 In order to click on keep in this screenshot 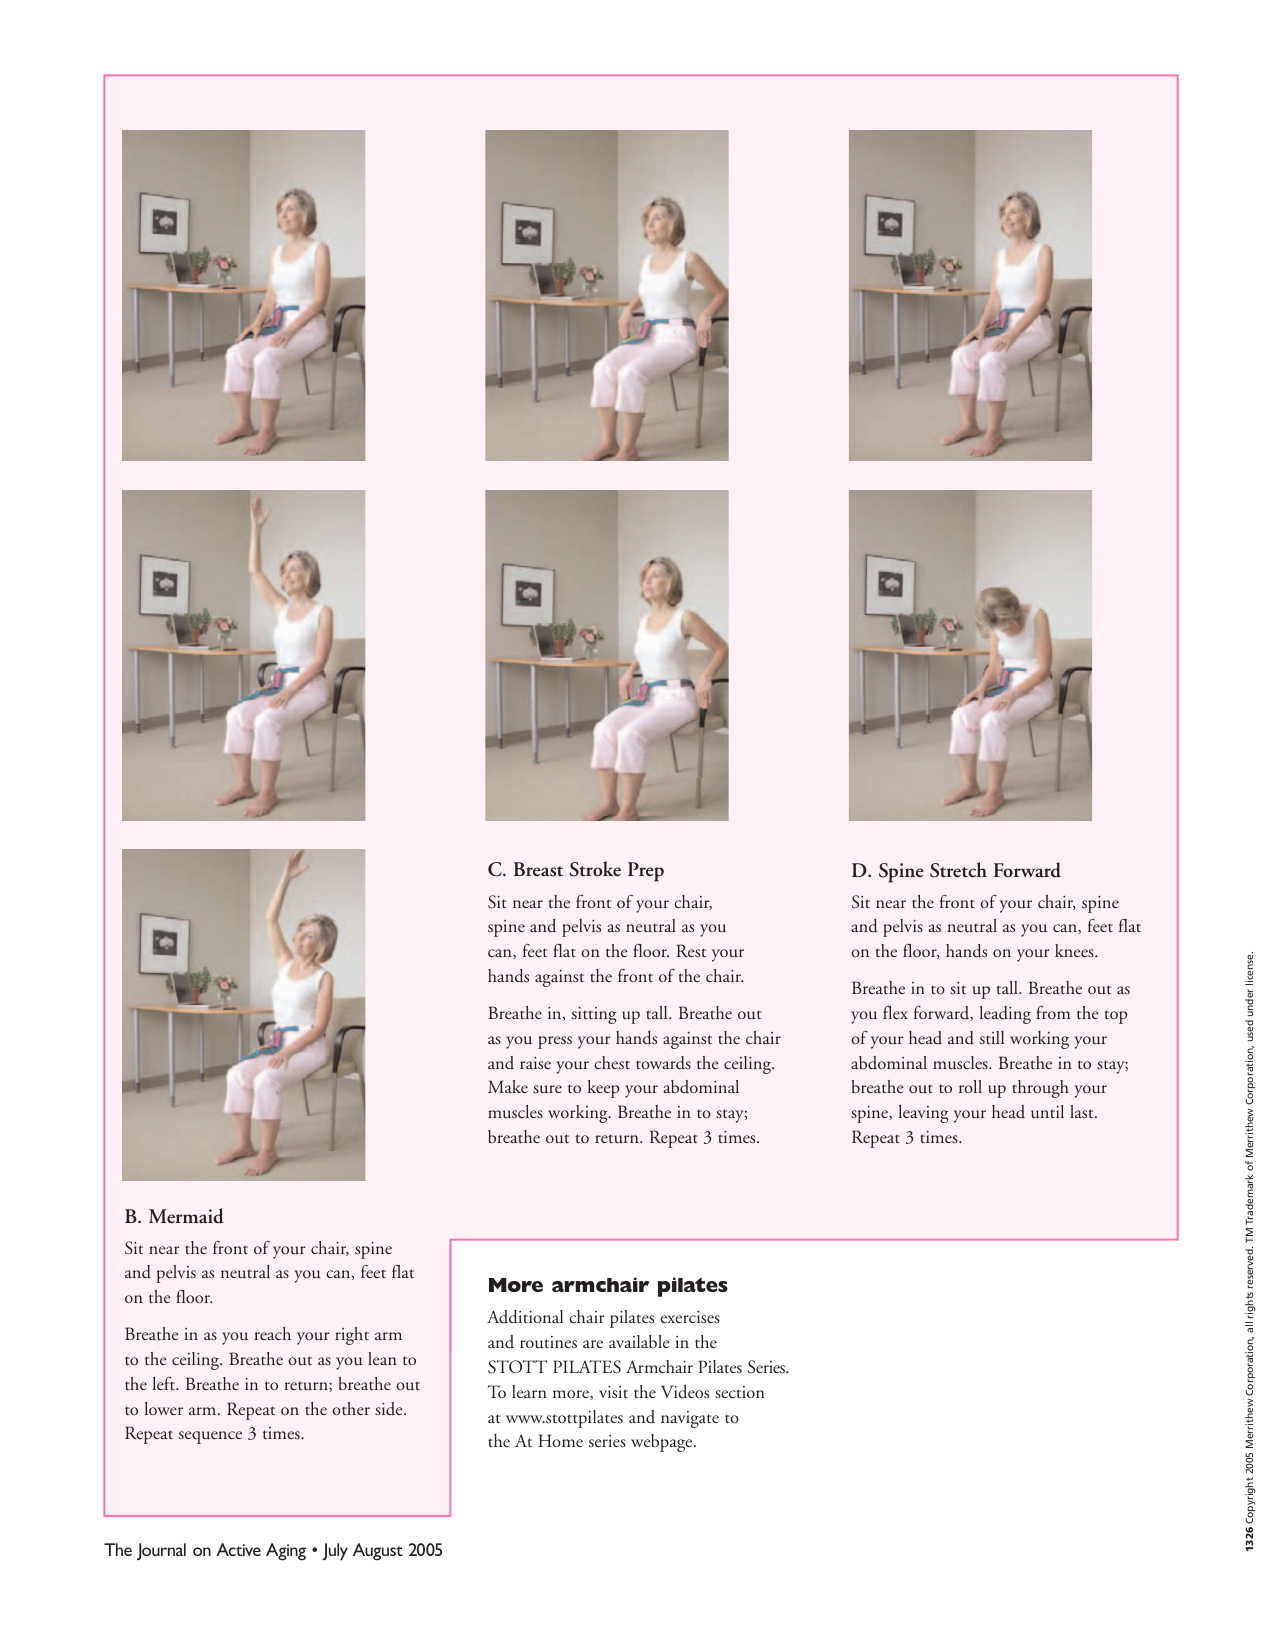, I will do `click(603, 1089)`.
